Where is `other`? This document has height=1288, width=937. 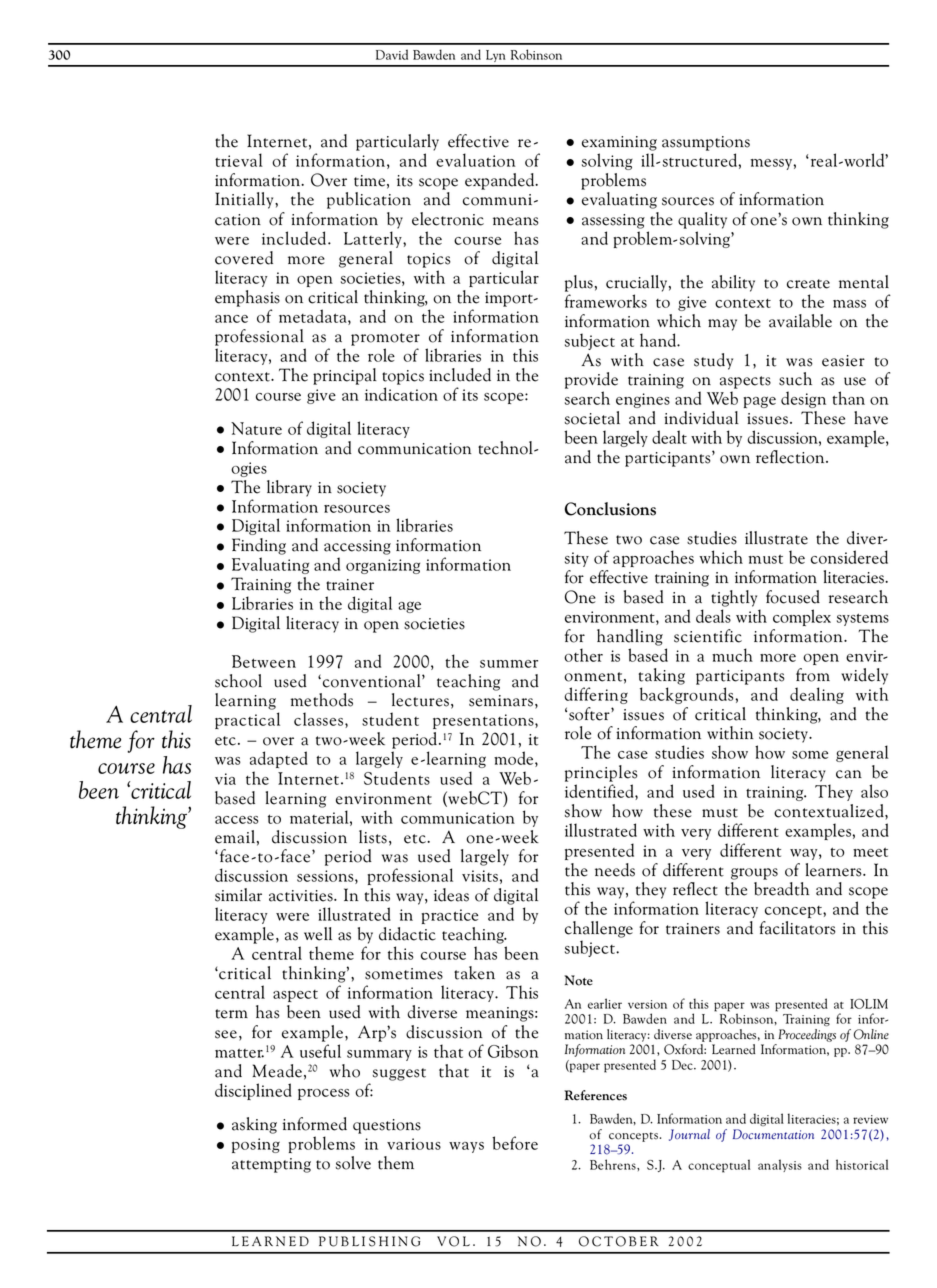
other is located at coordinates (583, 655).
